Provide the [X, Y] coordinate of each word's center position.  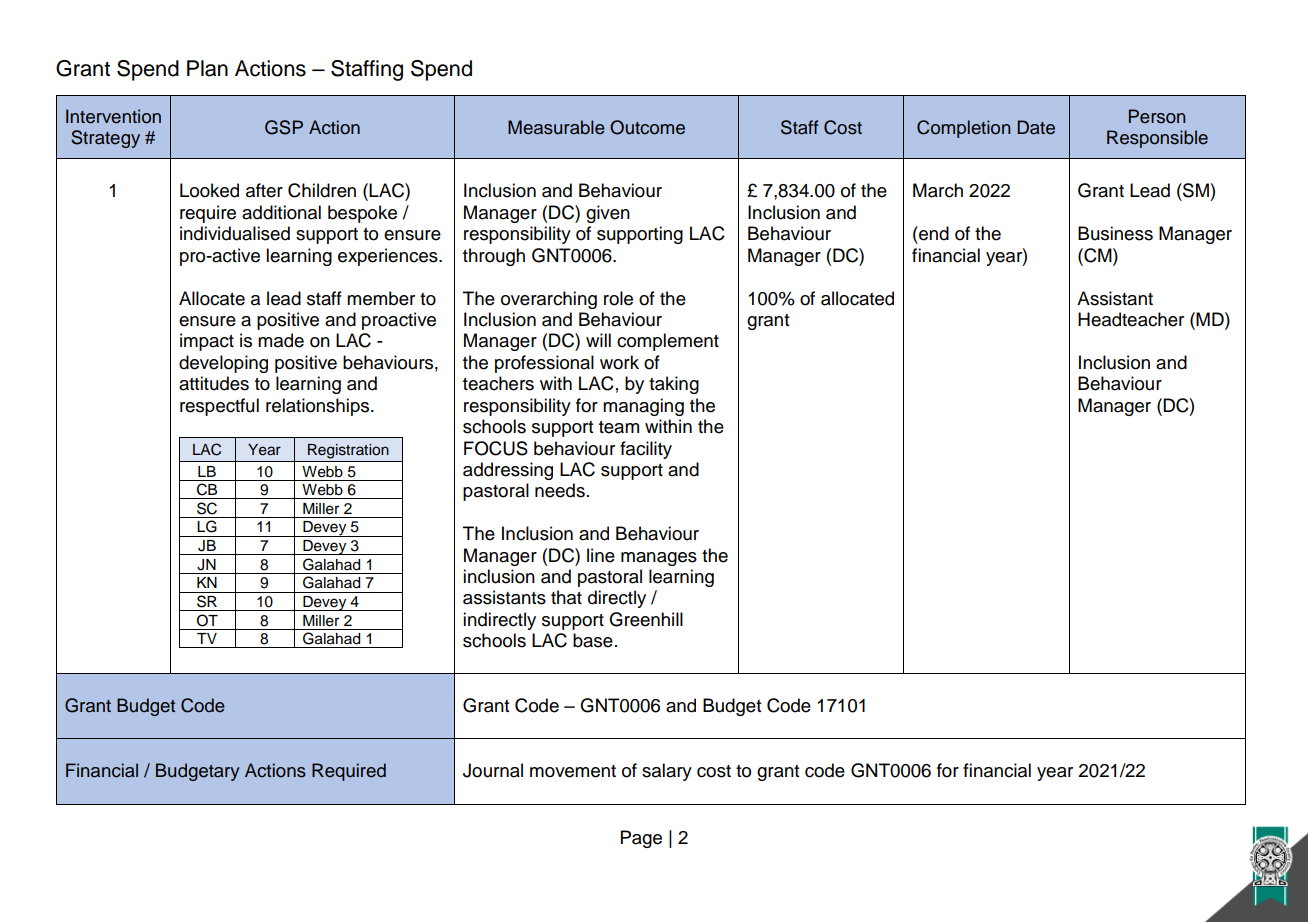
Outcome [647, 127]
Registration [348, 451]
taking [674, 385]
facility [646, 450]
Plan [207, 68]
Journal [493, 770]
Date [1036, 127]
